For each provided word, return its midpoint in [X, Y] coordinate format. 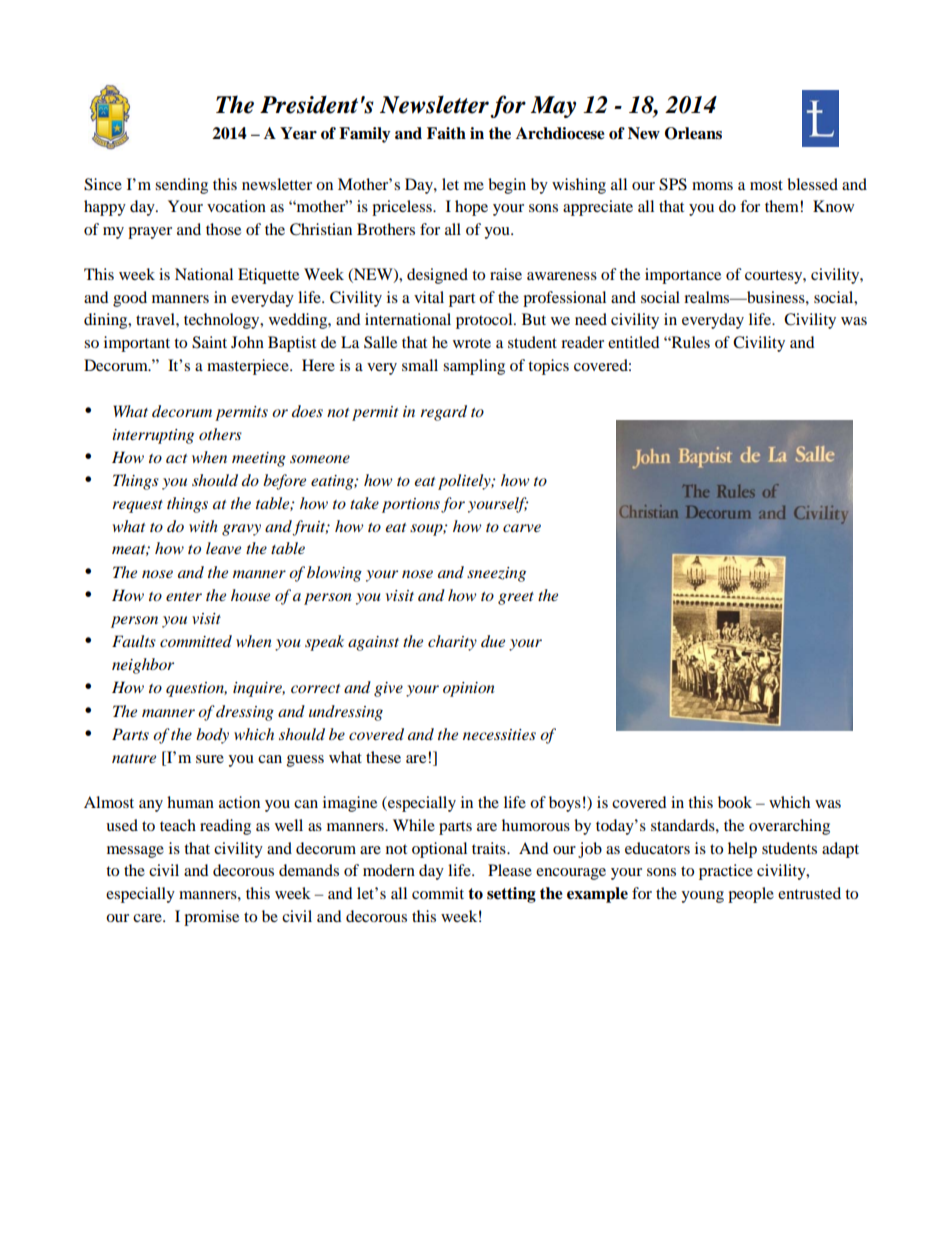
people [751, 895]
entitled [634, 342]
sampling [474, 367]
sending [181, 186]
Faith [446, 133]
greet [516, 598]
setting [511, 895]
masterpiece [249, 367]
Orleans [693, 133]
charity [452, 643]
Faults [134, 641]
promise [211, 918]
